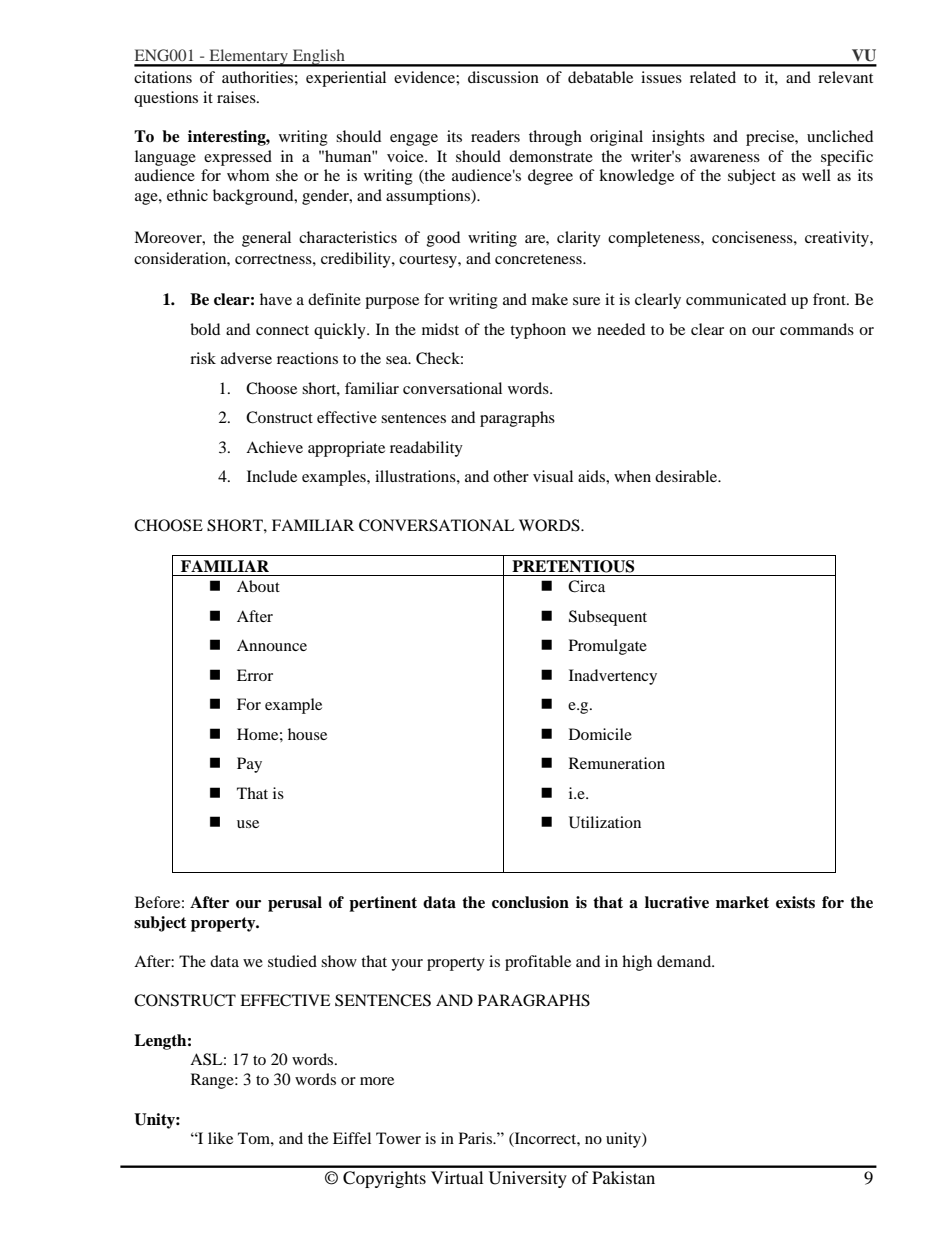 This document has width=952, height=1233. What do you see at coordinates (586, 586) in the document?
I see `Circa` at bounding box center [586, 586].
